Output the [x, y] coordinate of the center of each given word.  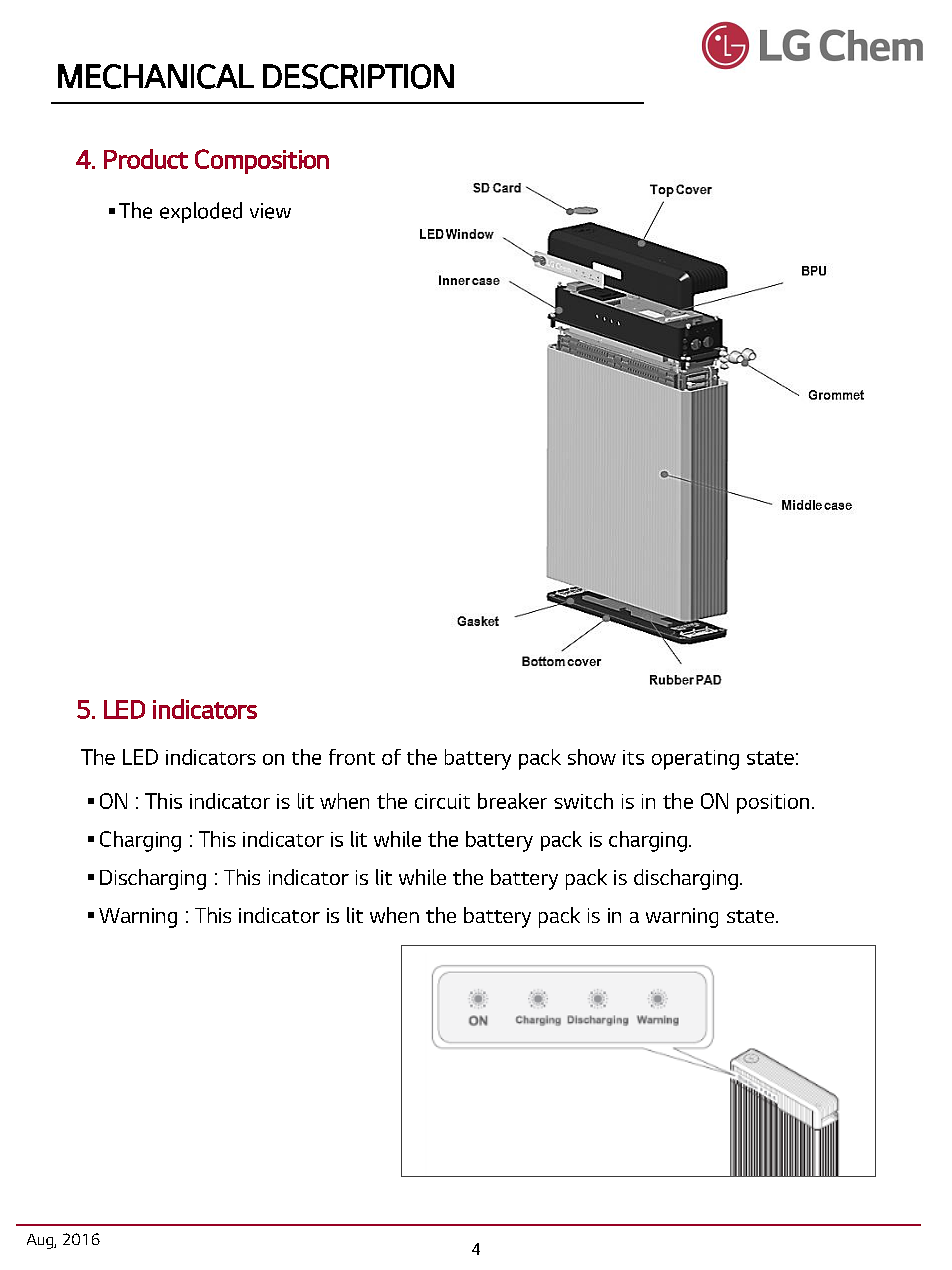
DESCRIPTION [358, 76]
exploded [201, 212]
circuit [442, 801]
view [270, 211]
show [592, 757]
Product [146, 159]
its [633, 757]
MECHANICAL [156, 76]
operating [695, 760]
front [352, 757]
